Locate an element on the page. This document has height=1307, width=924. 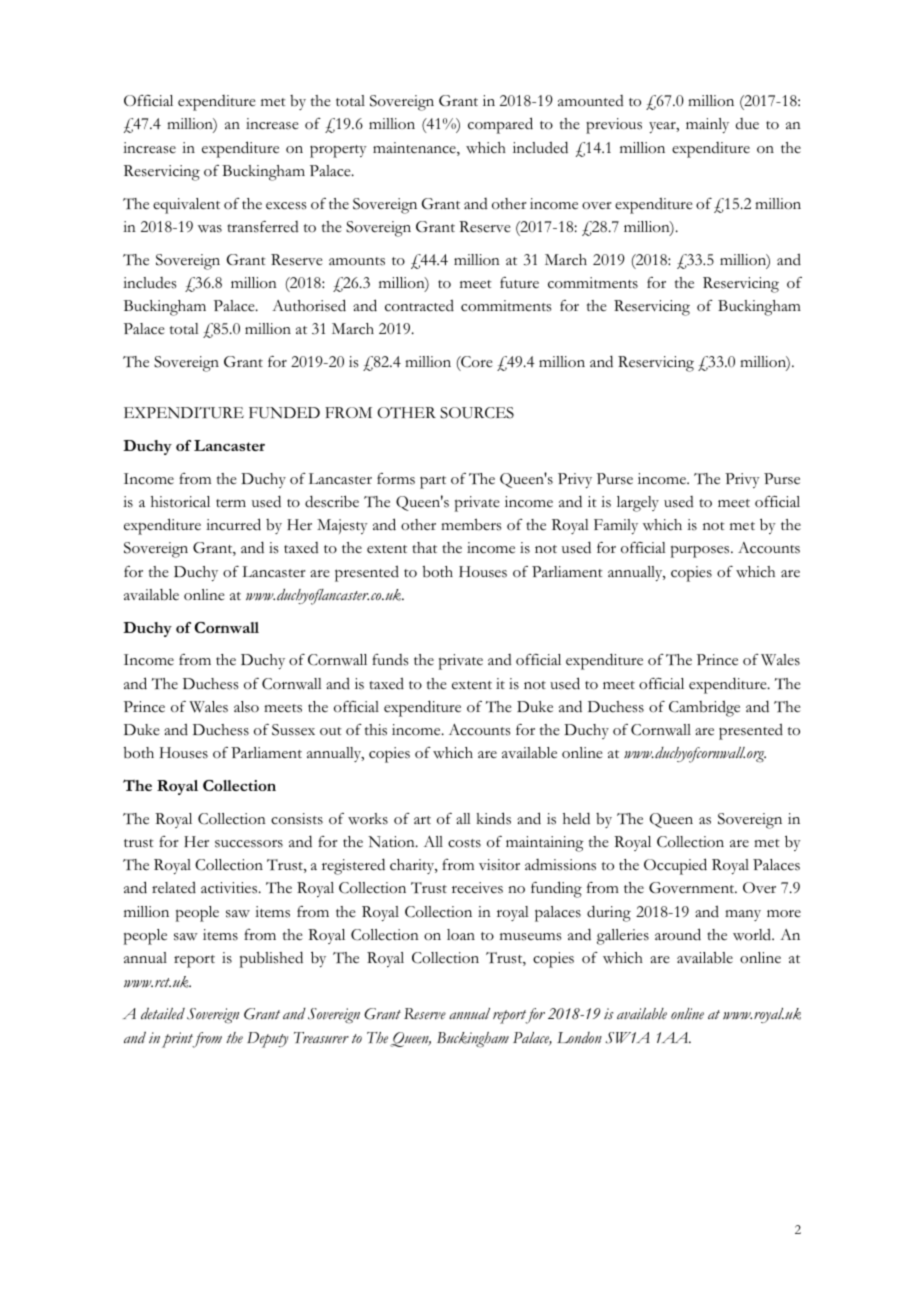
mainly is located at coordinates (707, 125).
